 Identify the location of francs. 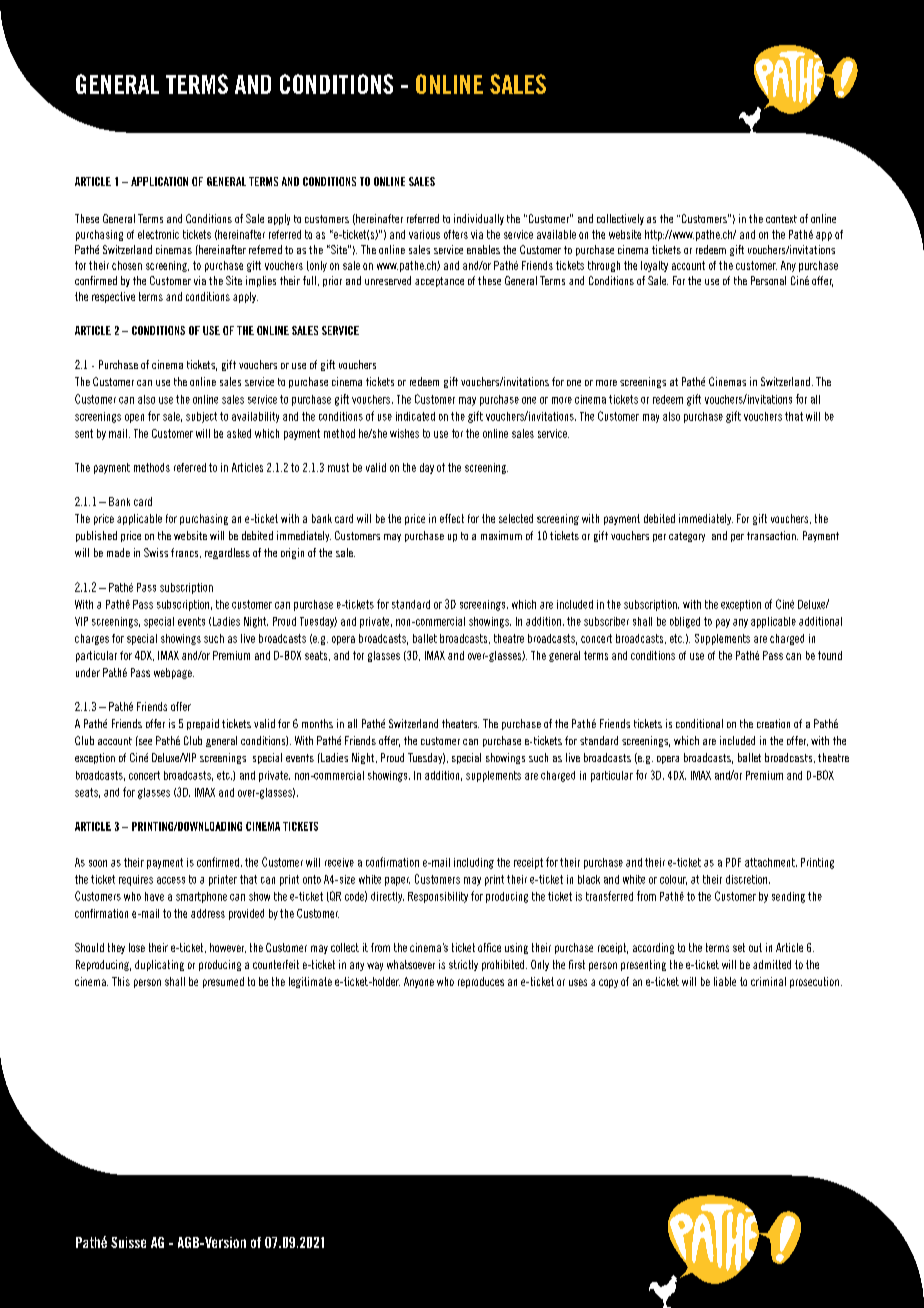
(186, 553).
